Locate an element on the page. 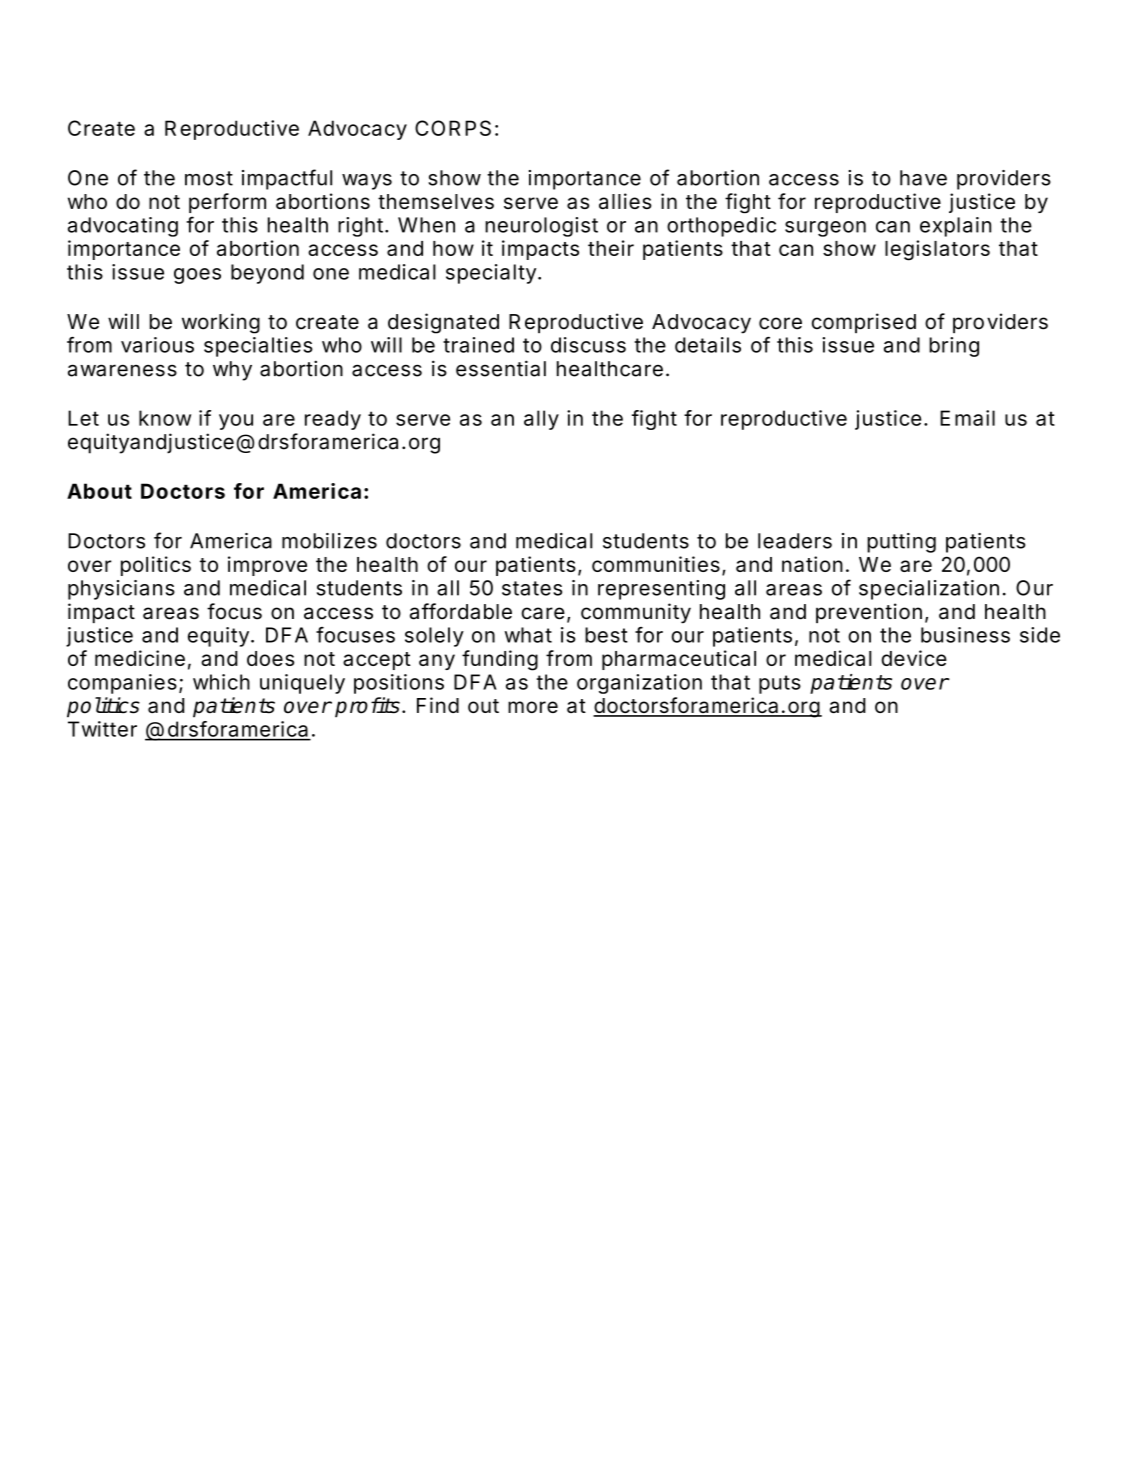 The width and height of the page is (1138, 1473). Email is located at coordinates (967, 418).
